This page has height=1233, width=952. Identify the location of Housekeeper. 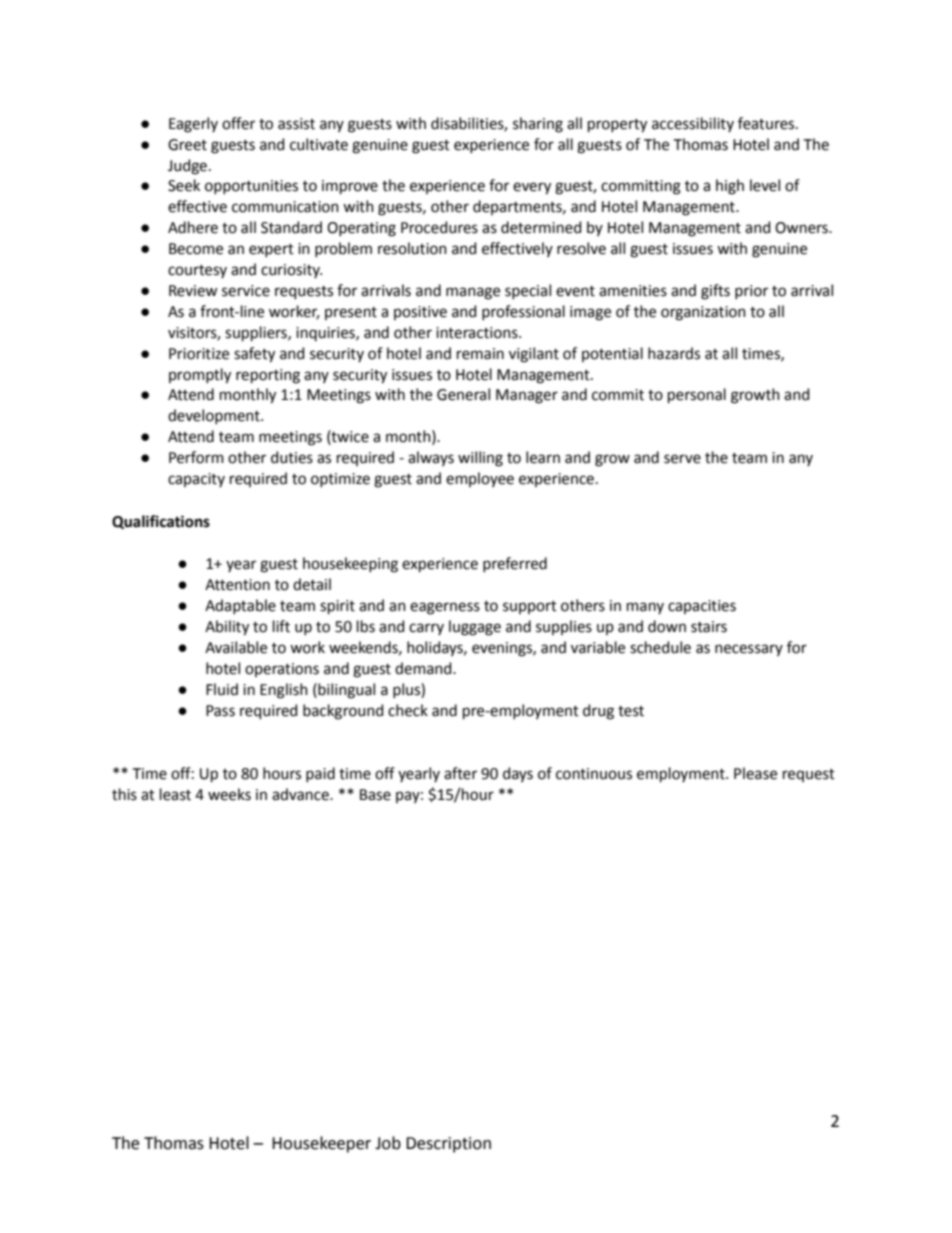
(321, 1144).
